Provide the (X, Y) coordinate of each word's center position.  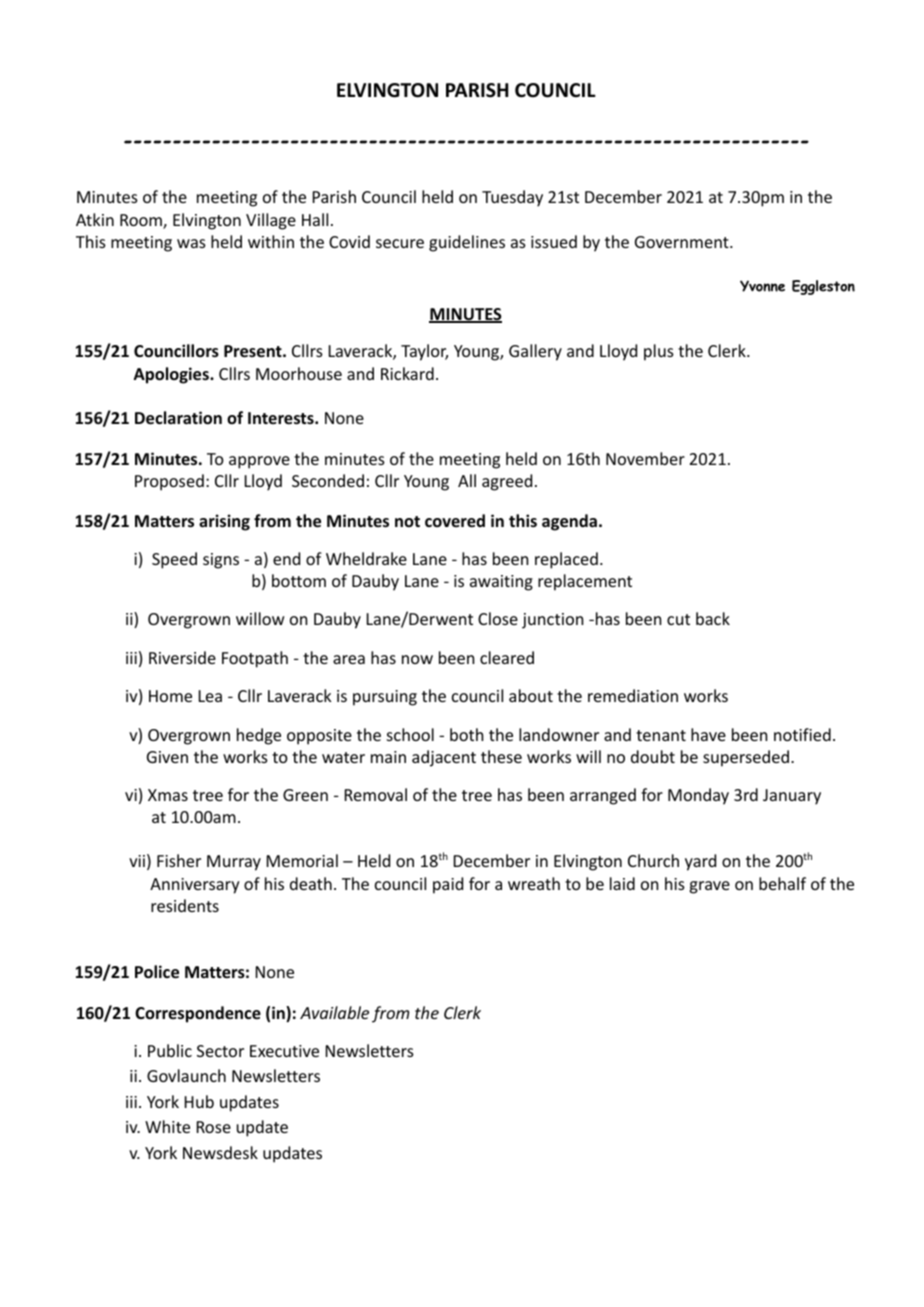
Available (334, 1012)
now (417, 659)
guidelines (467, 243)
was (191, 243)
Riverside (182, 657)
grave (709, 887)
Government (683, 242)
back (713, 618)
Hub (199, 1101)
